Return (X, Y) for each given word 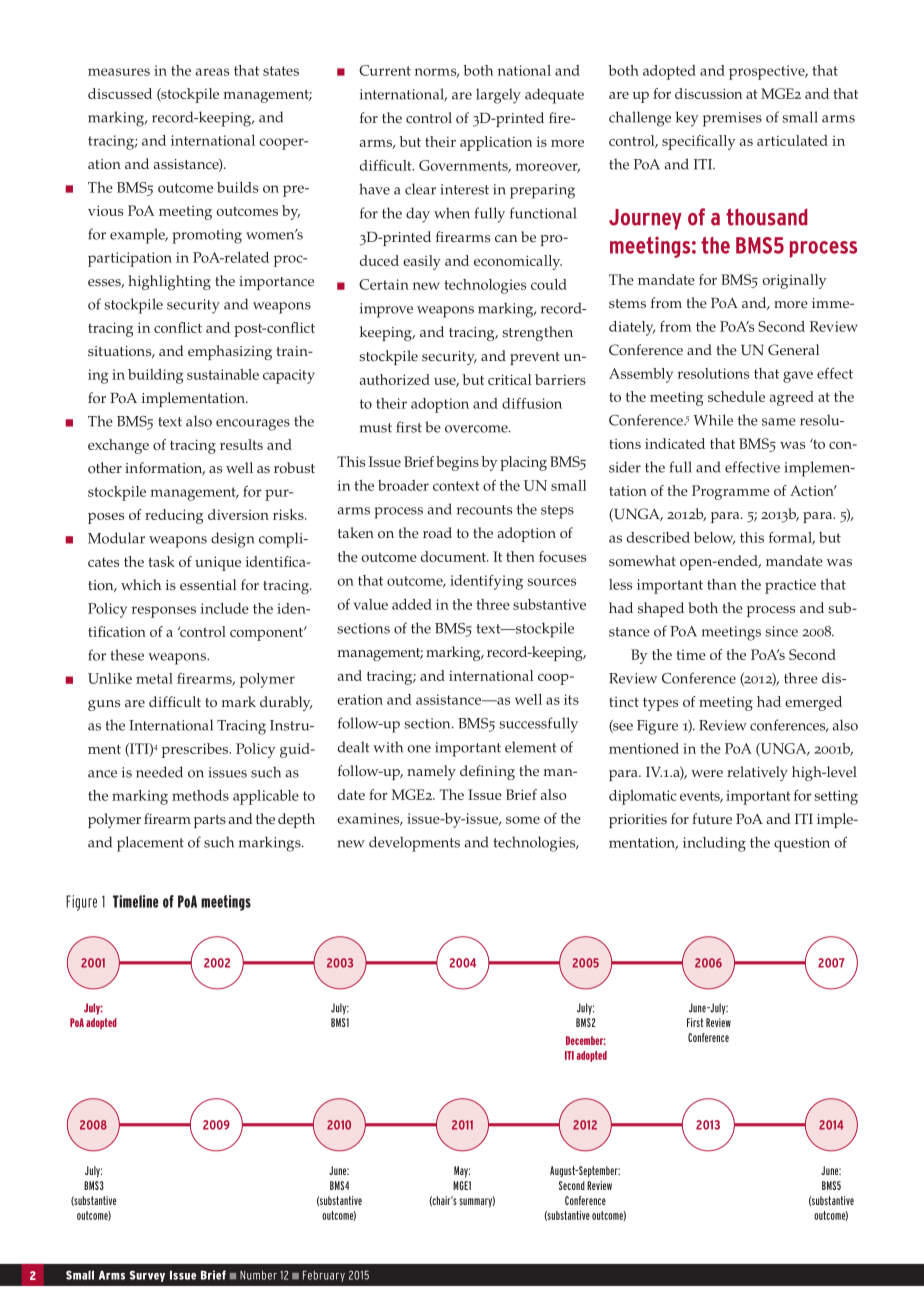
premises (732, 119)
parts (210, 821)
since (781, 631)
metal (154, 678)
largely (498, 96)
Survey (147, 1276)
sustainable (223, 374)
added (412, 604)
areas (212, 72)
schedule (736, 396)
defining (487, 772)
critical (510, 379)
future (712, 819)
